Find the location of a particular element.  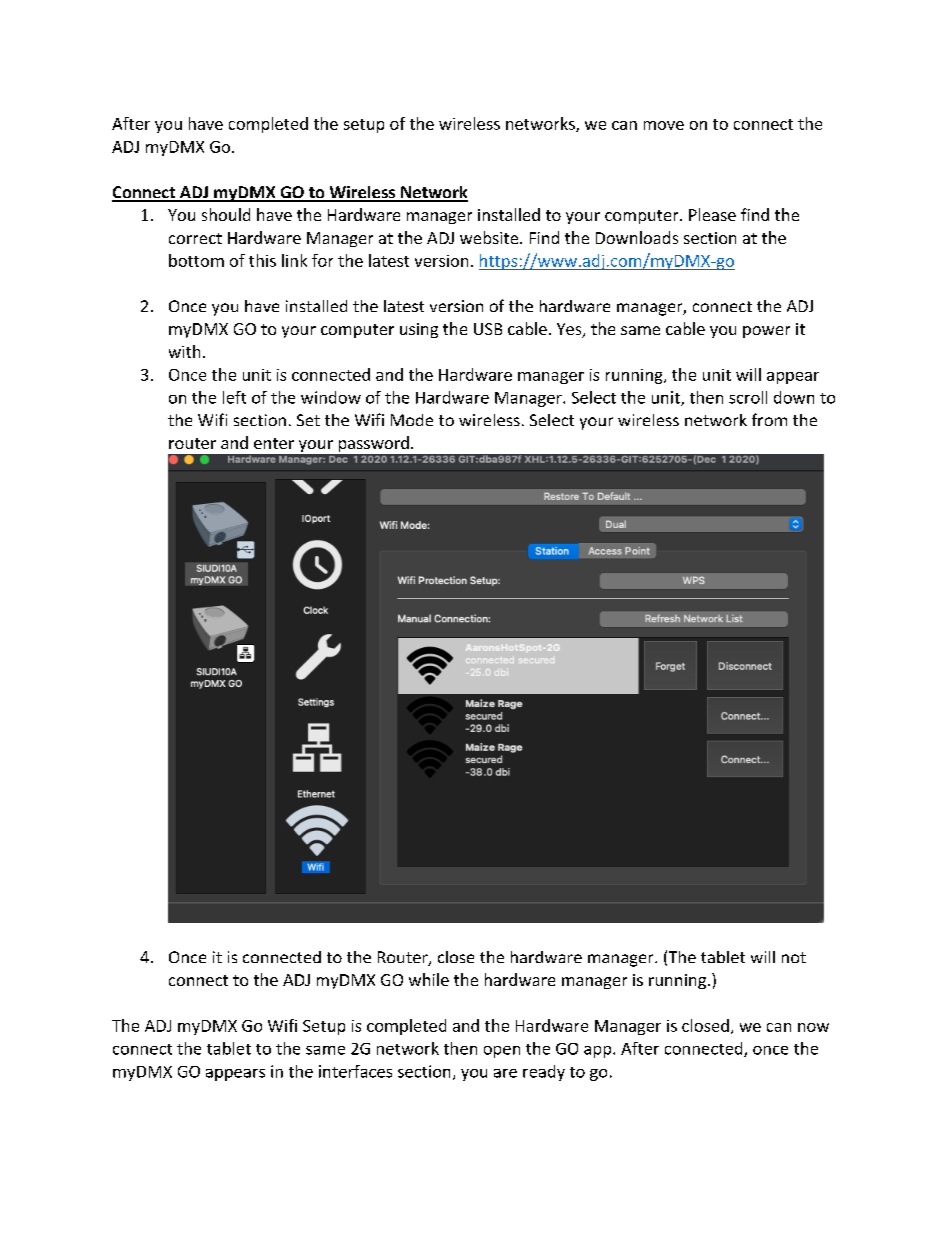

while is located at coordinates (429, 979).
